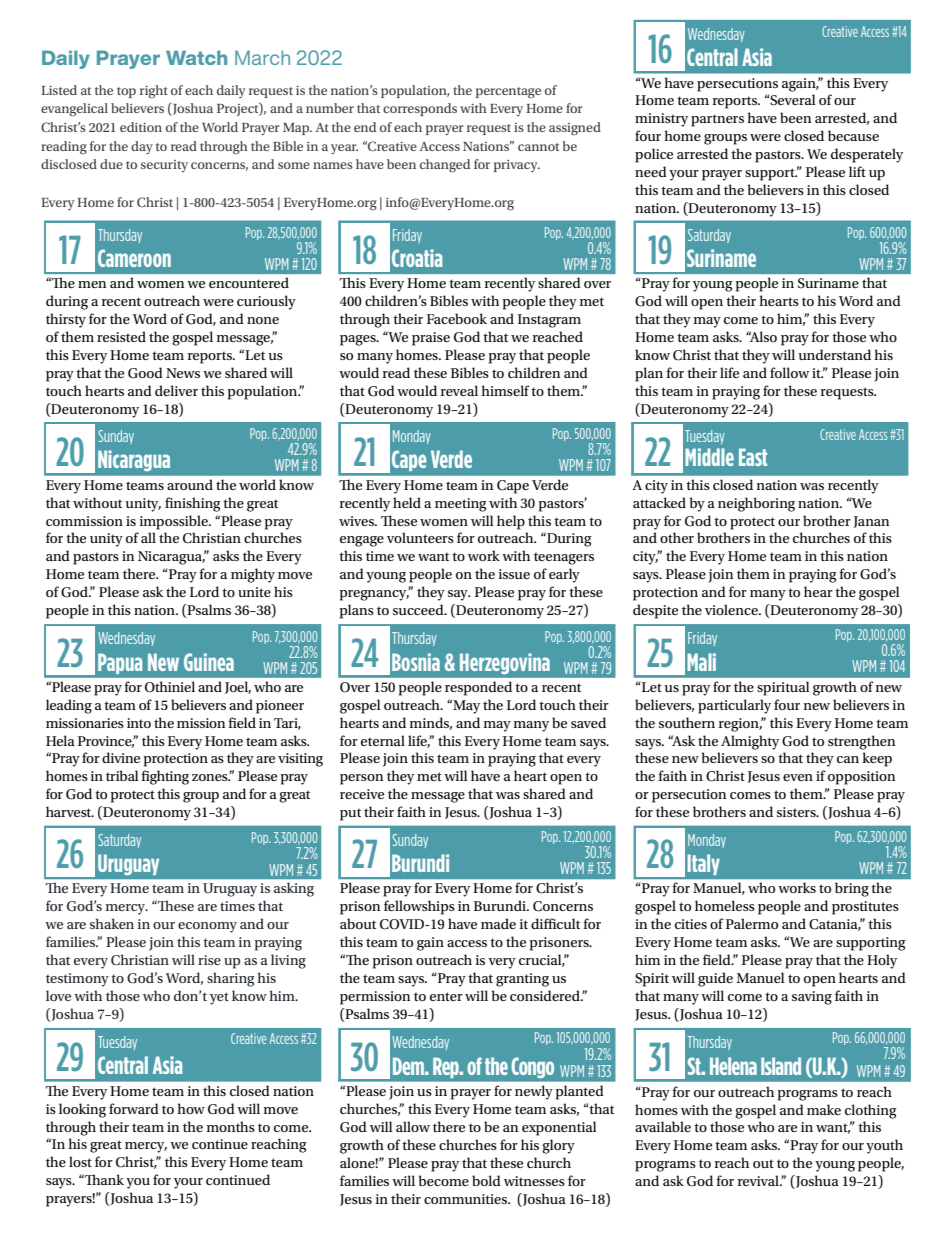  Describe the element at coordinates (732, 609) in the page. I see `violence` at that location.
